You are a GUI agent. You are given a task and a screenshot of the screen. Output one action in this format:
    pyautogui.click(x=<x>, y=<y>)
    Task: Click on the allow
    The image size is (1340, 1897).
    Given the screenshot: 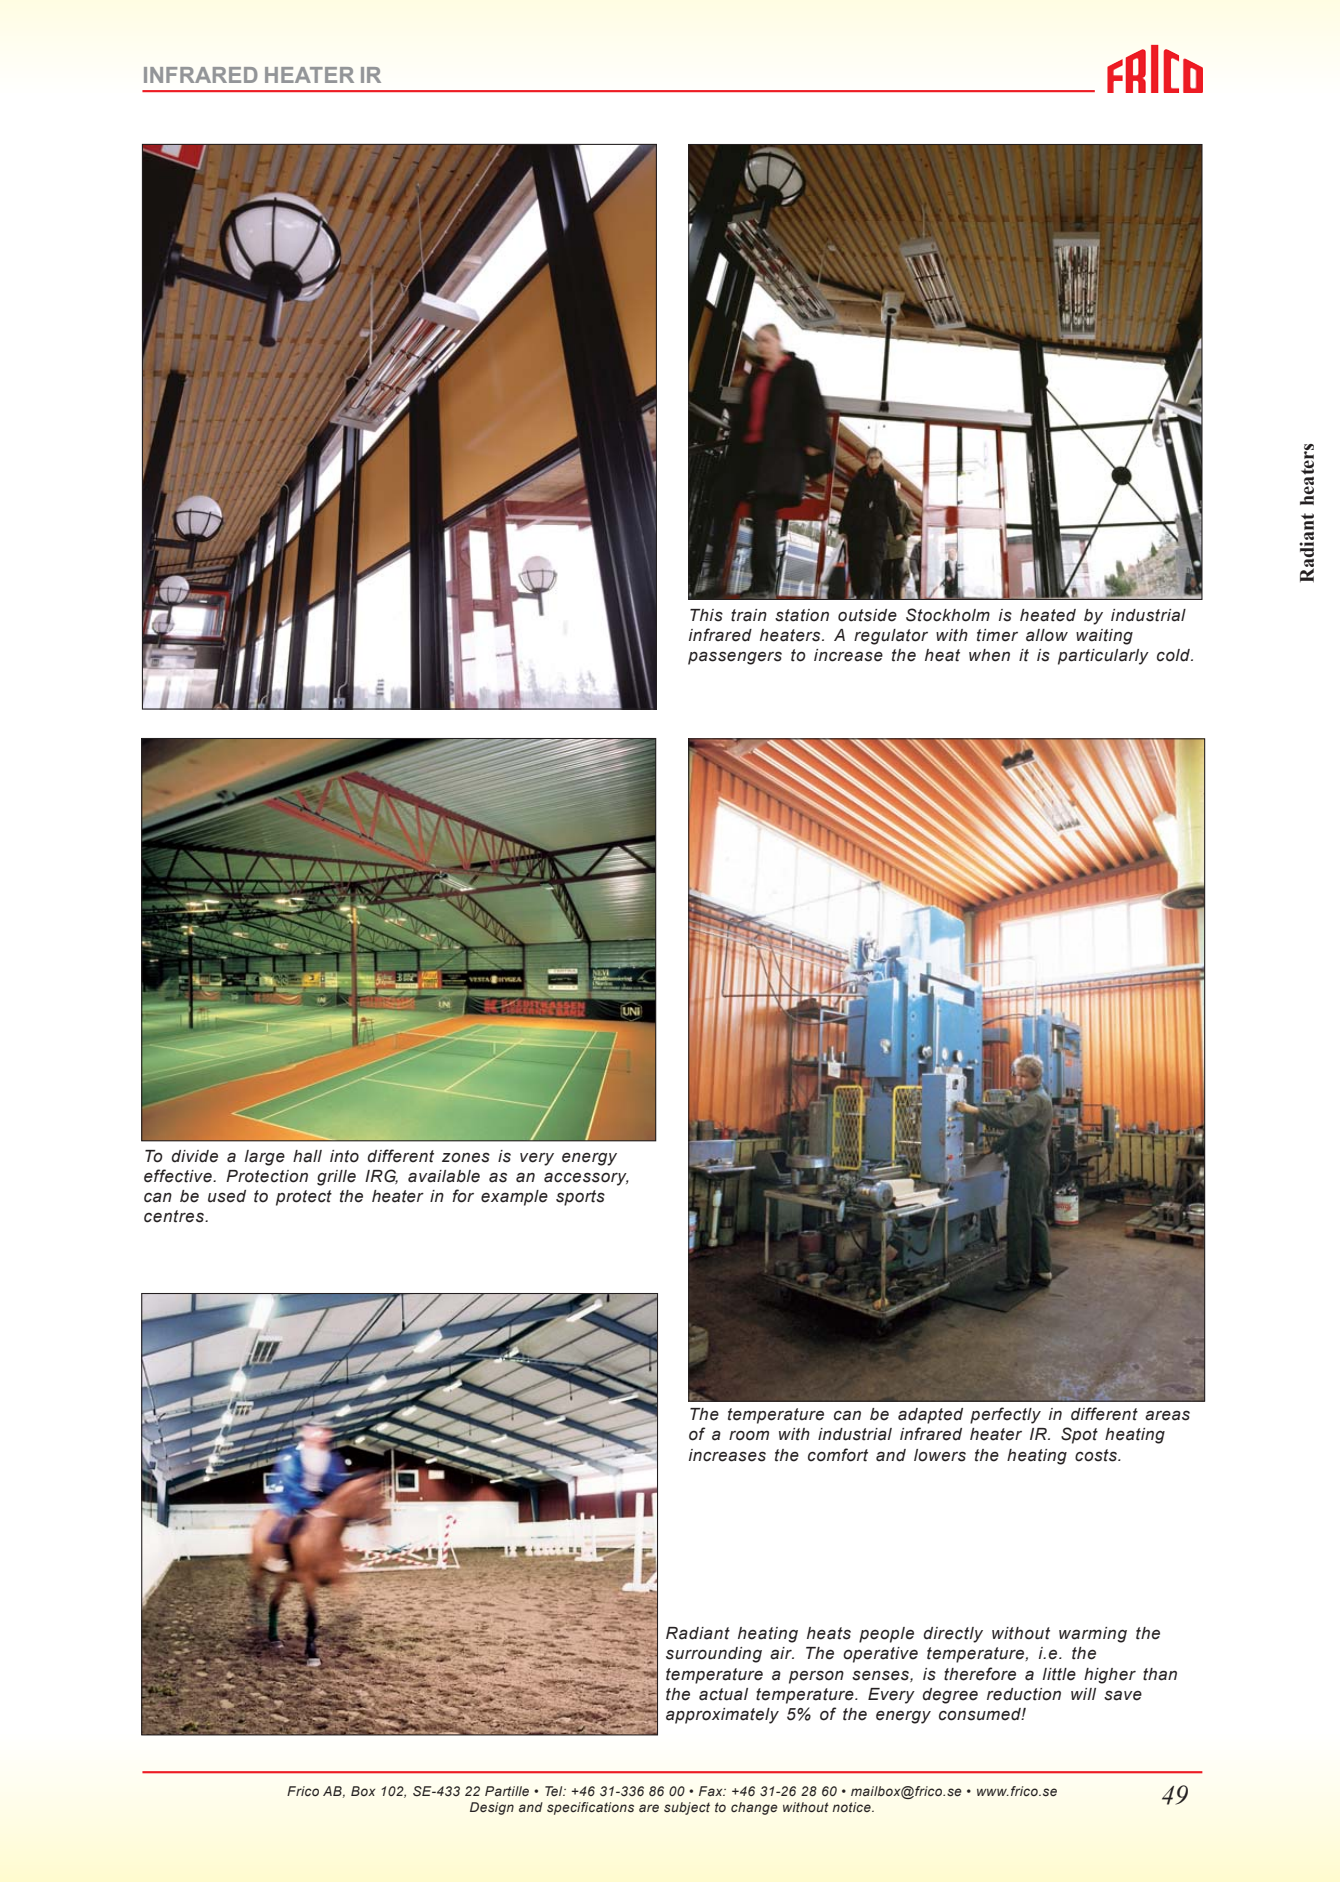 What is the action you would take?
    pyautogui.click(x=1047, y=635)
